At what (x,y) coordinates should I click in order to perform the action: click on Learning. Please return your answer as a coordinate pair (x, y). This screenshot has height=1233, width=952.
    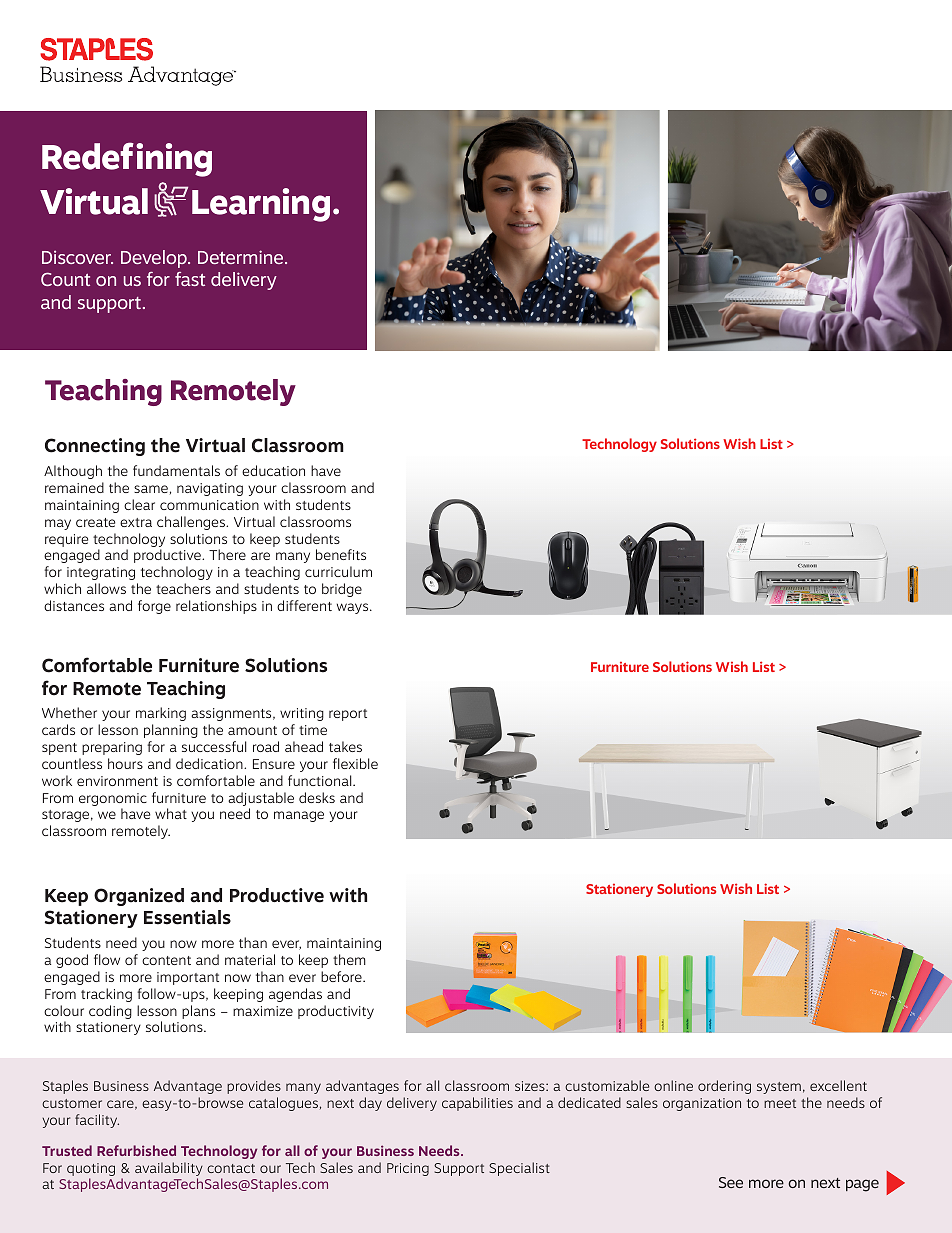
    Looking at the image, I should click on (261, 205).
